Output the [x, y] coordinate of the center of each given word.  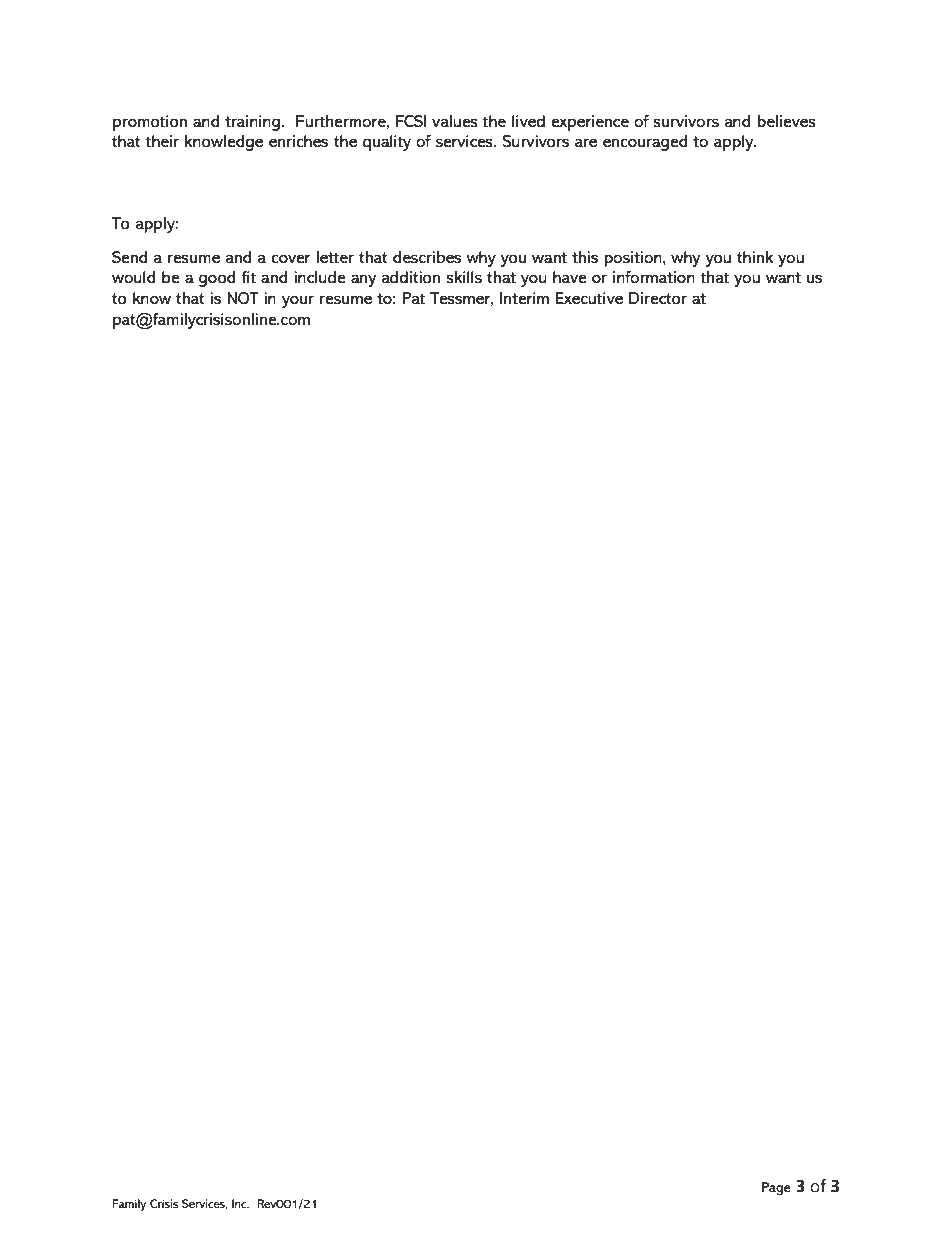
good [217, 279]
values [455, 121]
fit [248, 277]
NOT [243, 298]
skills [464, 277]
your [298, 301]
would [133, 277]
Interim [524, 298]
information [654, 277]
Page [776, 1189]
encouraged [645, 143]
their [162, 141]
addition [410, 277]
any [363, 280]
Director [658, 298]
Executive [589, 298]
